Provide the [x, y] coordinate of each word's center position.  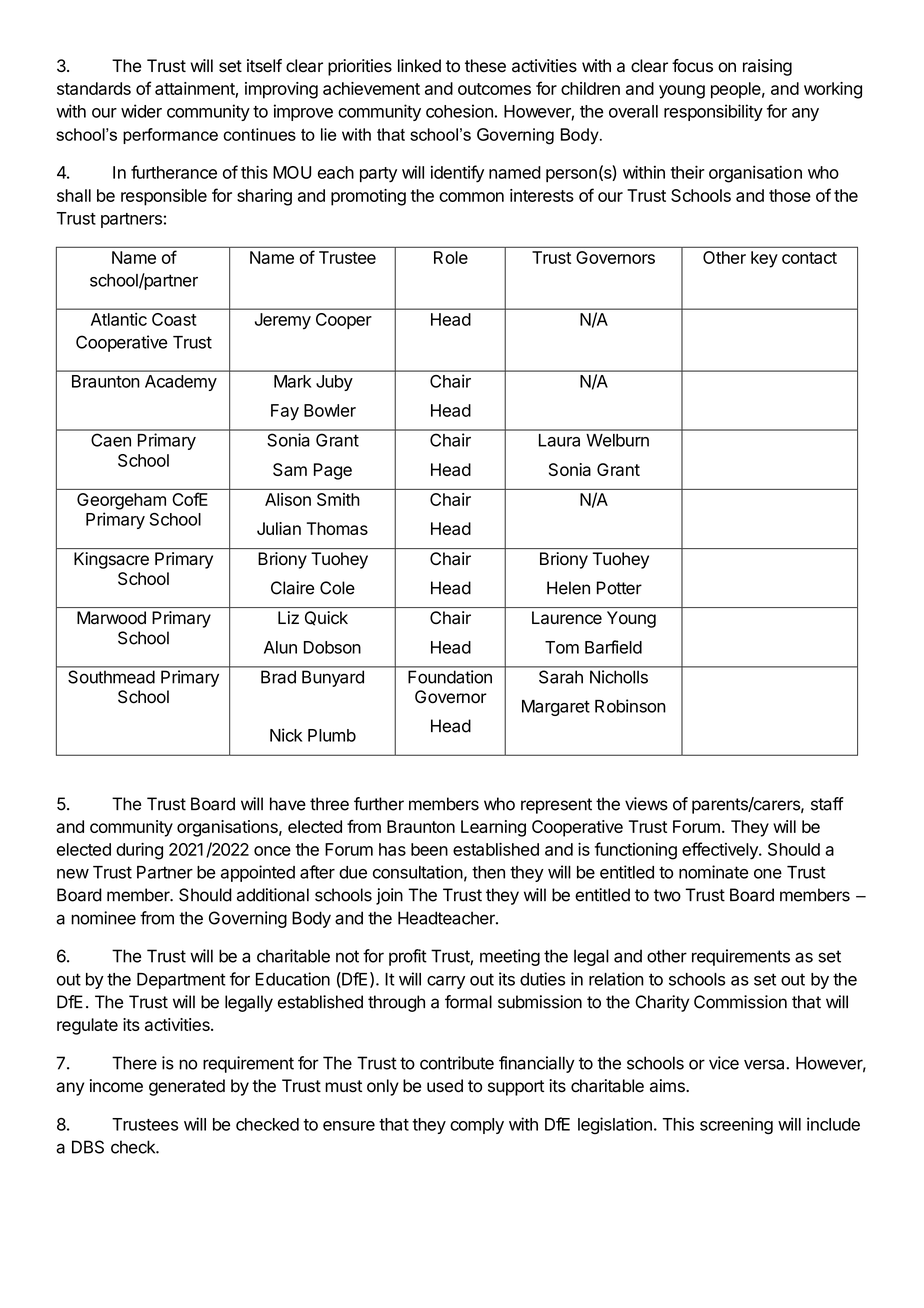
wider [141, 111]
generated [187, 1087]
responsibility [713, 112]
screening [736, 1126]
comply [477, 1126]
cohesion [459, 111]
